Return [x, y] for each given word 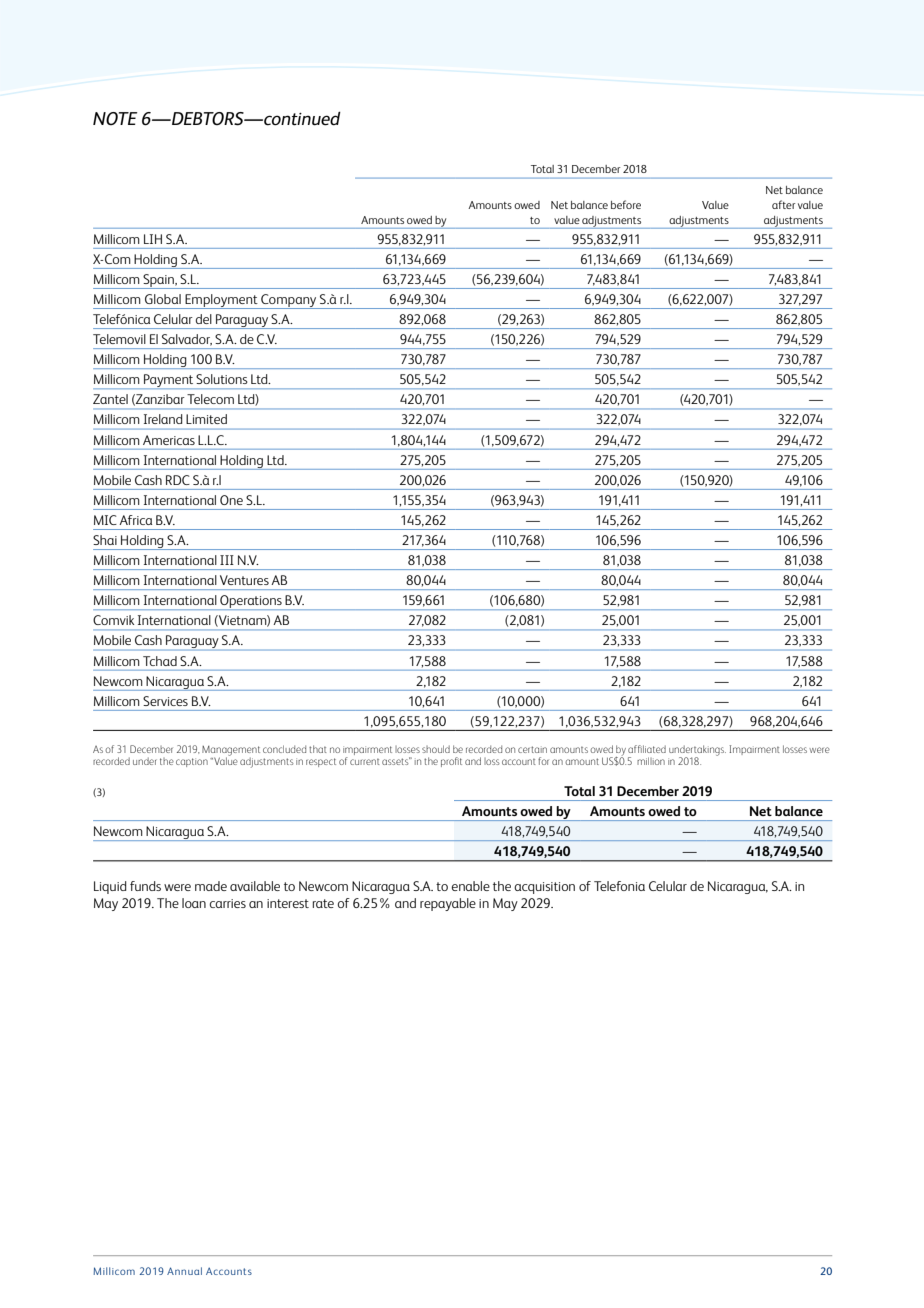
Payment [169, 381]
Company [289, 301]
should [436, 749]
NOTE [115, 118]
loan [194, 903]
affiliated [647, 749]
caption [192, 762]
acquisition [544, 888]
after [783, 204]
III [227, 560]
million [651, 761]
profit [451, 762]
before [626, 204]
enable [470, 886]
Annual [184, 1271]
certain [532, 749]
